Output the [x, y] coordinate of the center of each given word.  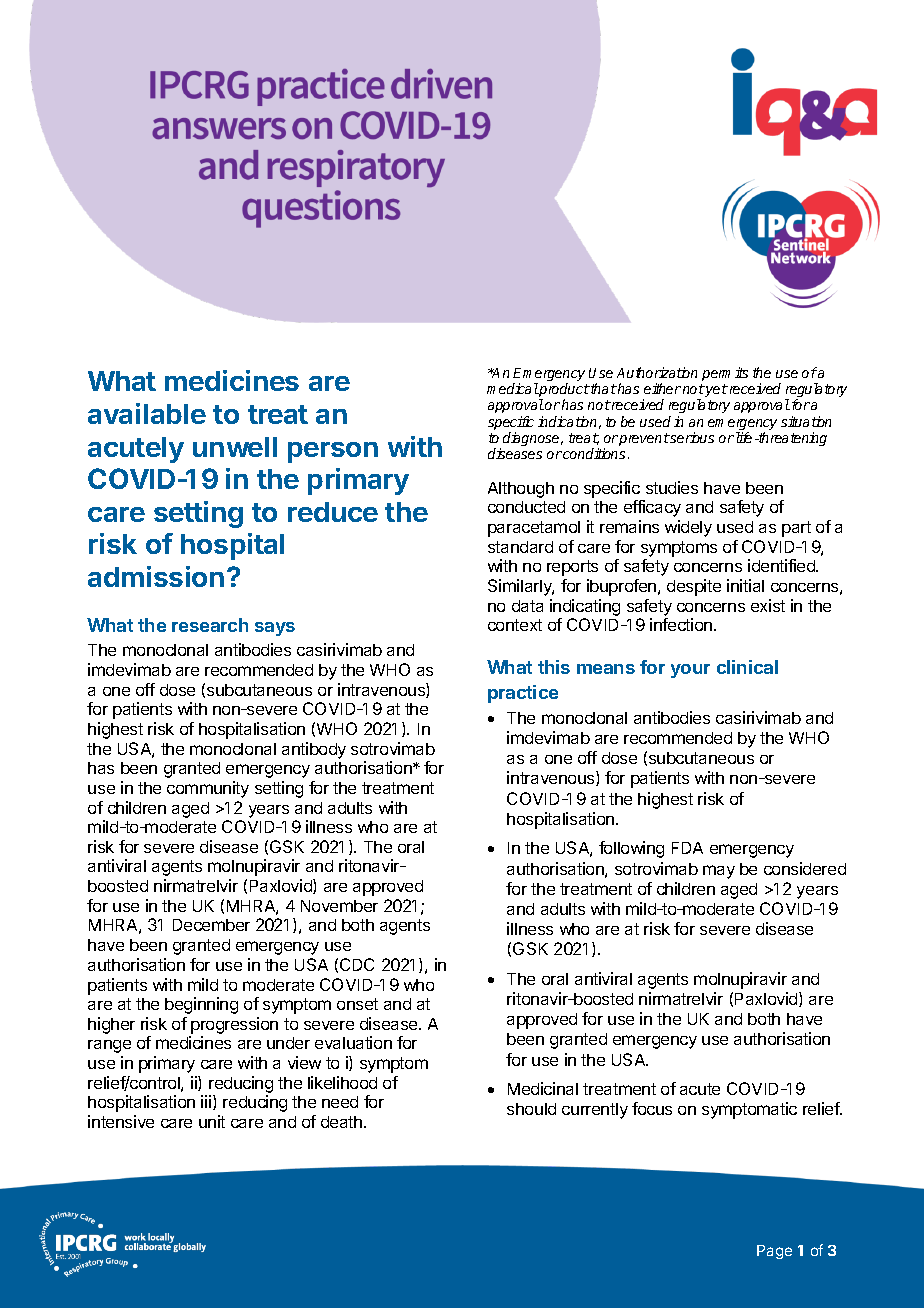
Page [774, 1252]
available [147, 413]
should [531, 1109]
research [210, 625]
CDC [357, 964]
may [719, 872]
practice [523, 694]
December [211, 925]
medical [513, 388]
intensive [121, 1121]
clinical [747, 667]
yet [716, 390]
